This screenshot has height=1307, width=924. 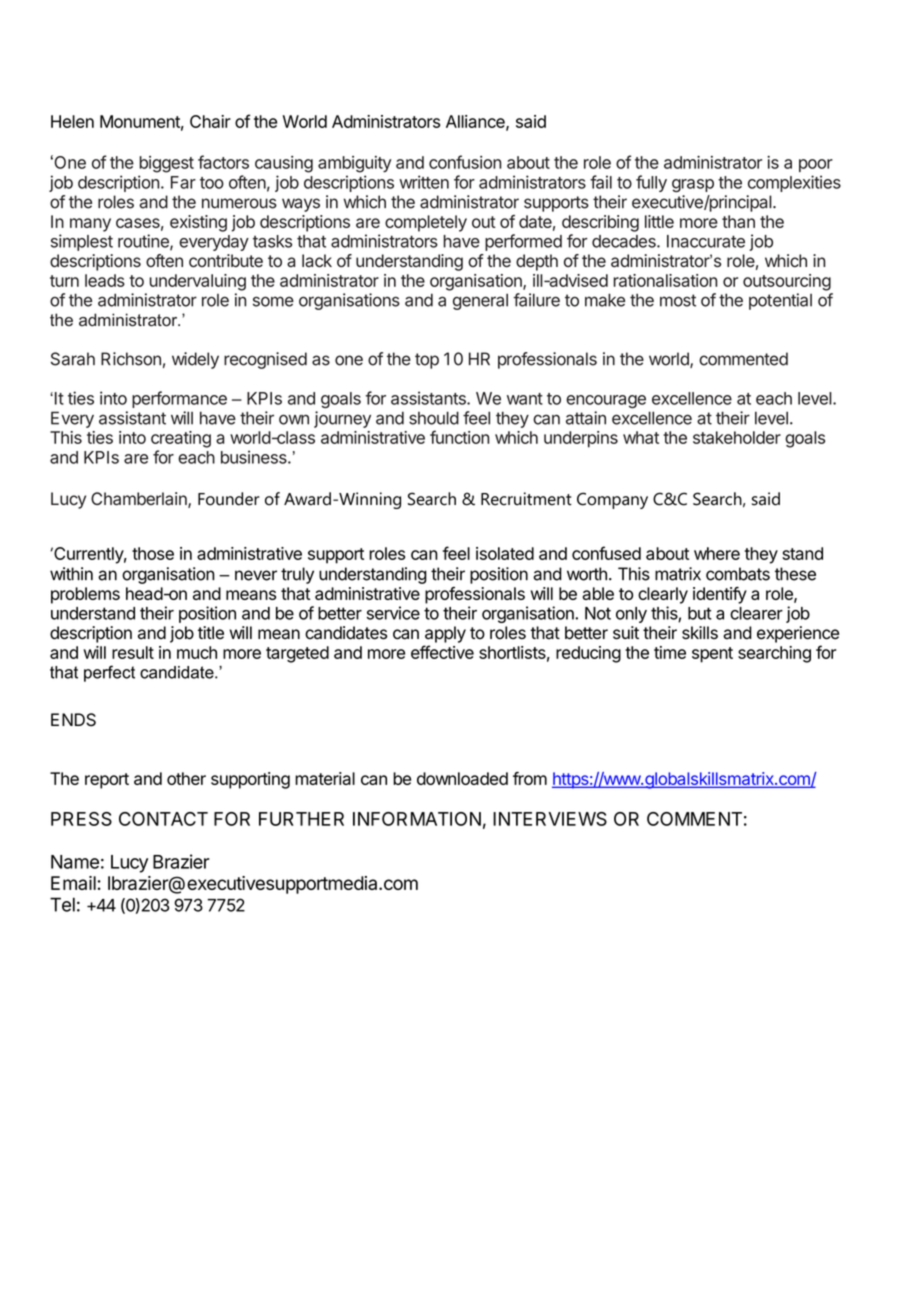 What do you see at coordinates (737, 437) in the screenshot?
I see `stakeholder` at bounding box center [737, 437].
